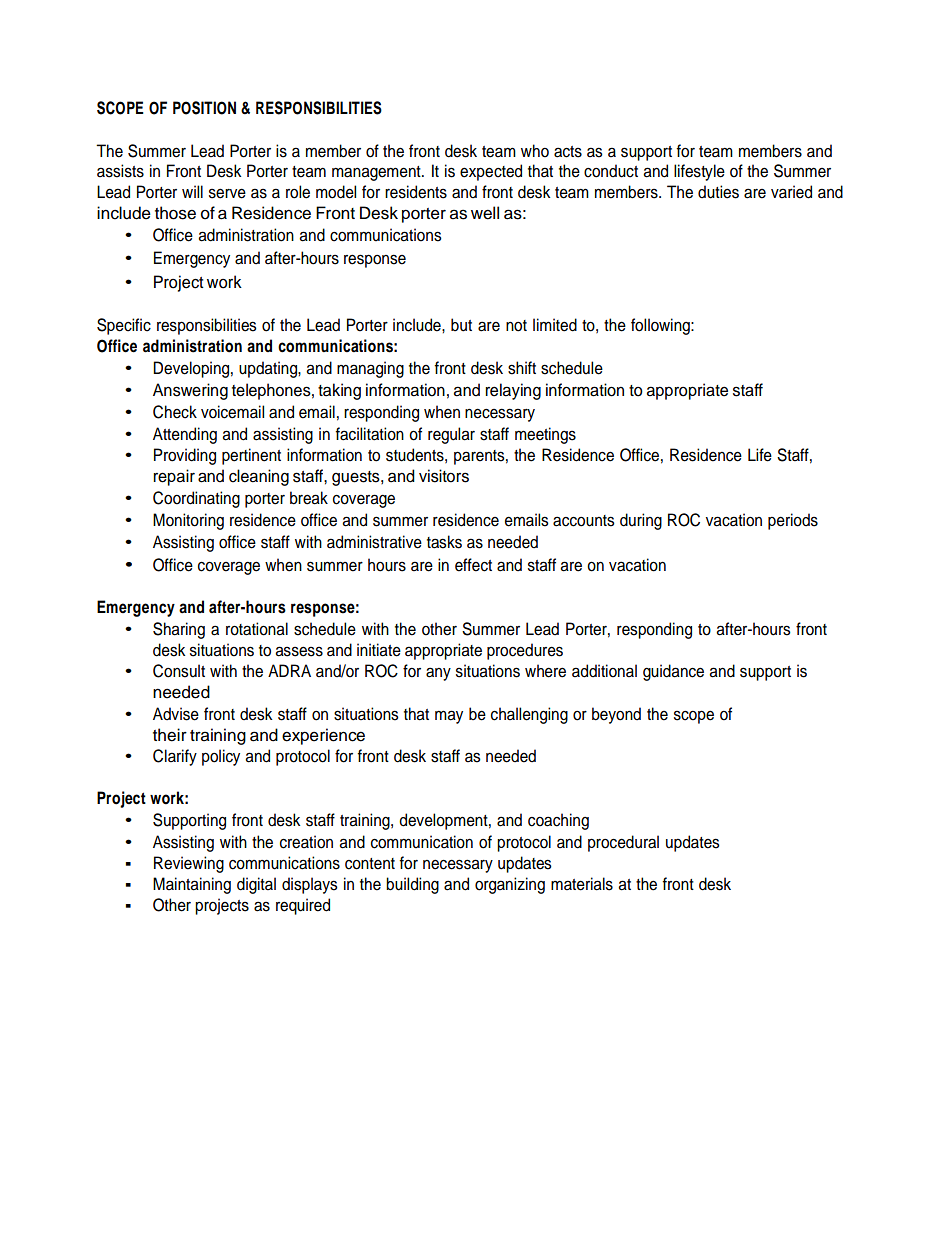  What do you see at coordinates (641, 521) in the image?
I see `during` at bounding box center [641, 521].
